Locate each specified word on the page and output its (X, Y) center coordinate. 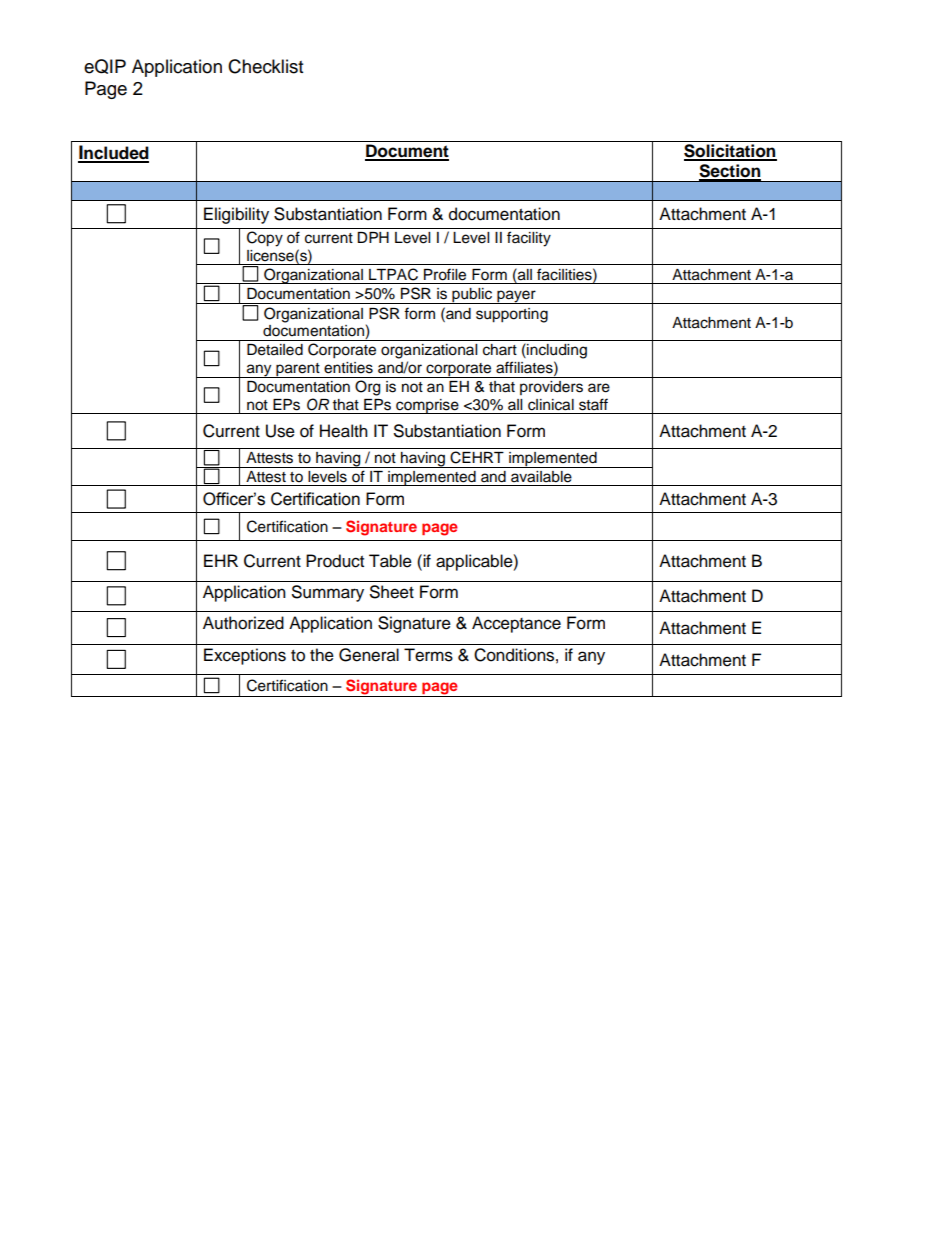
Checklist (265, 66)
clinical (551, 405)
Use (280, 431)
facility (529, 239)
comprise (427, 406)
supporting (512, 315)
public (472, 296)
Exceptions (245, 656)
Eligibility (236, 215)
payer (516, 297)
